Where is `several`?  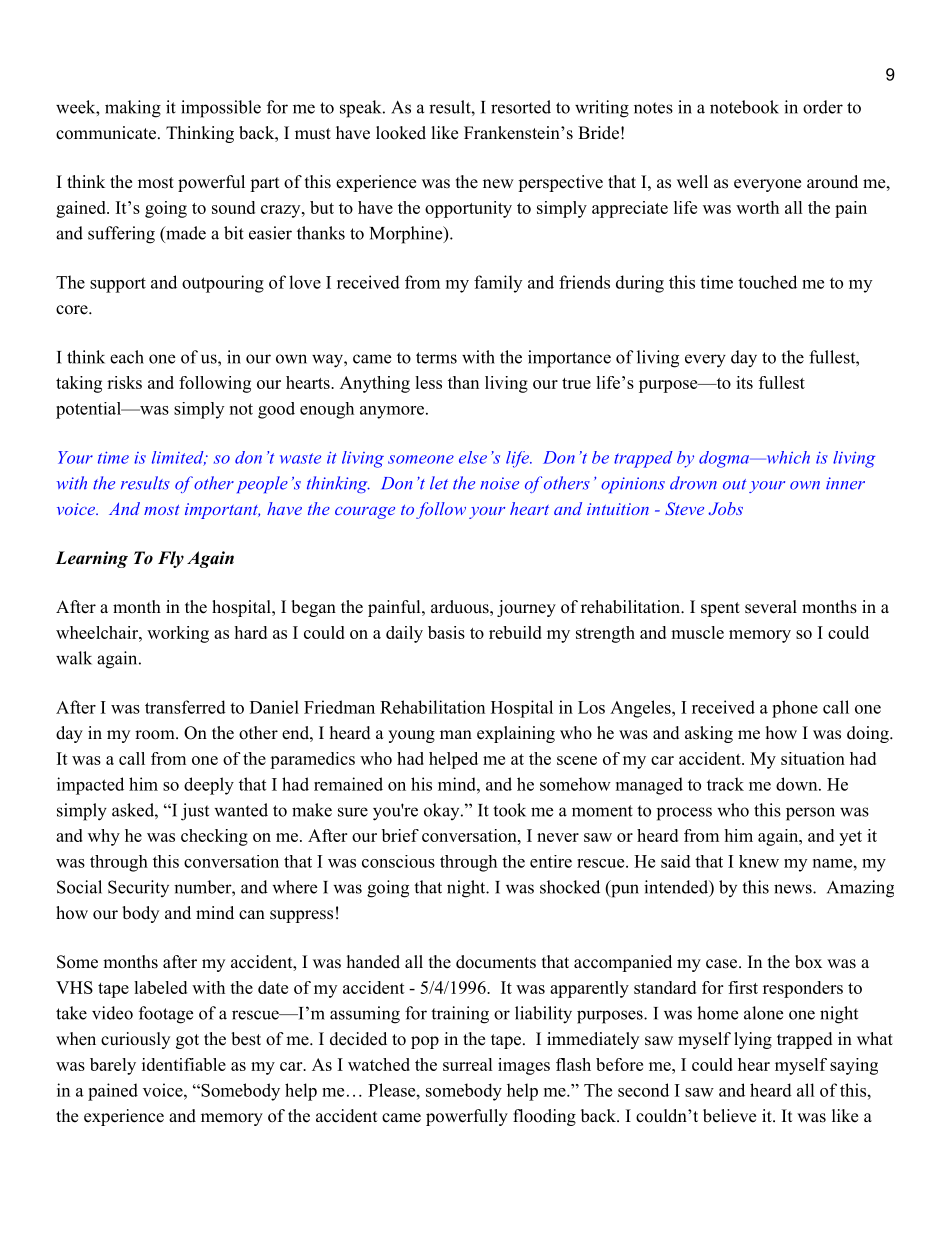
several is located at coordinates (771, 607).
